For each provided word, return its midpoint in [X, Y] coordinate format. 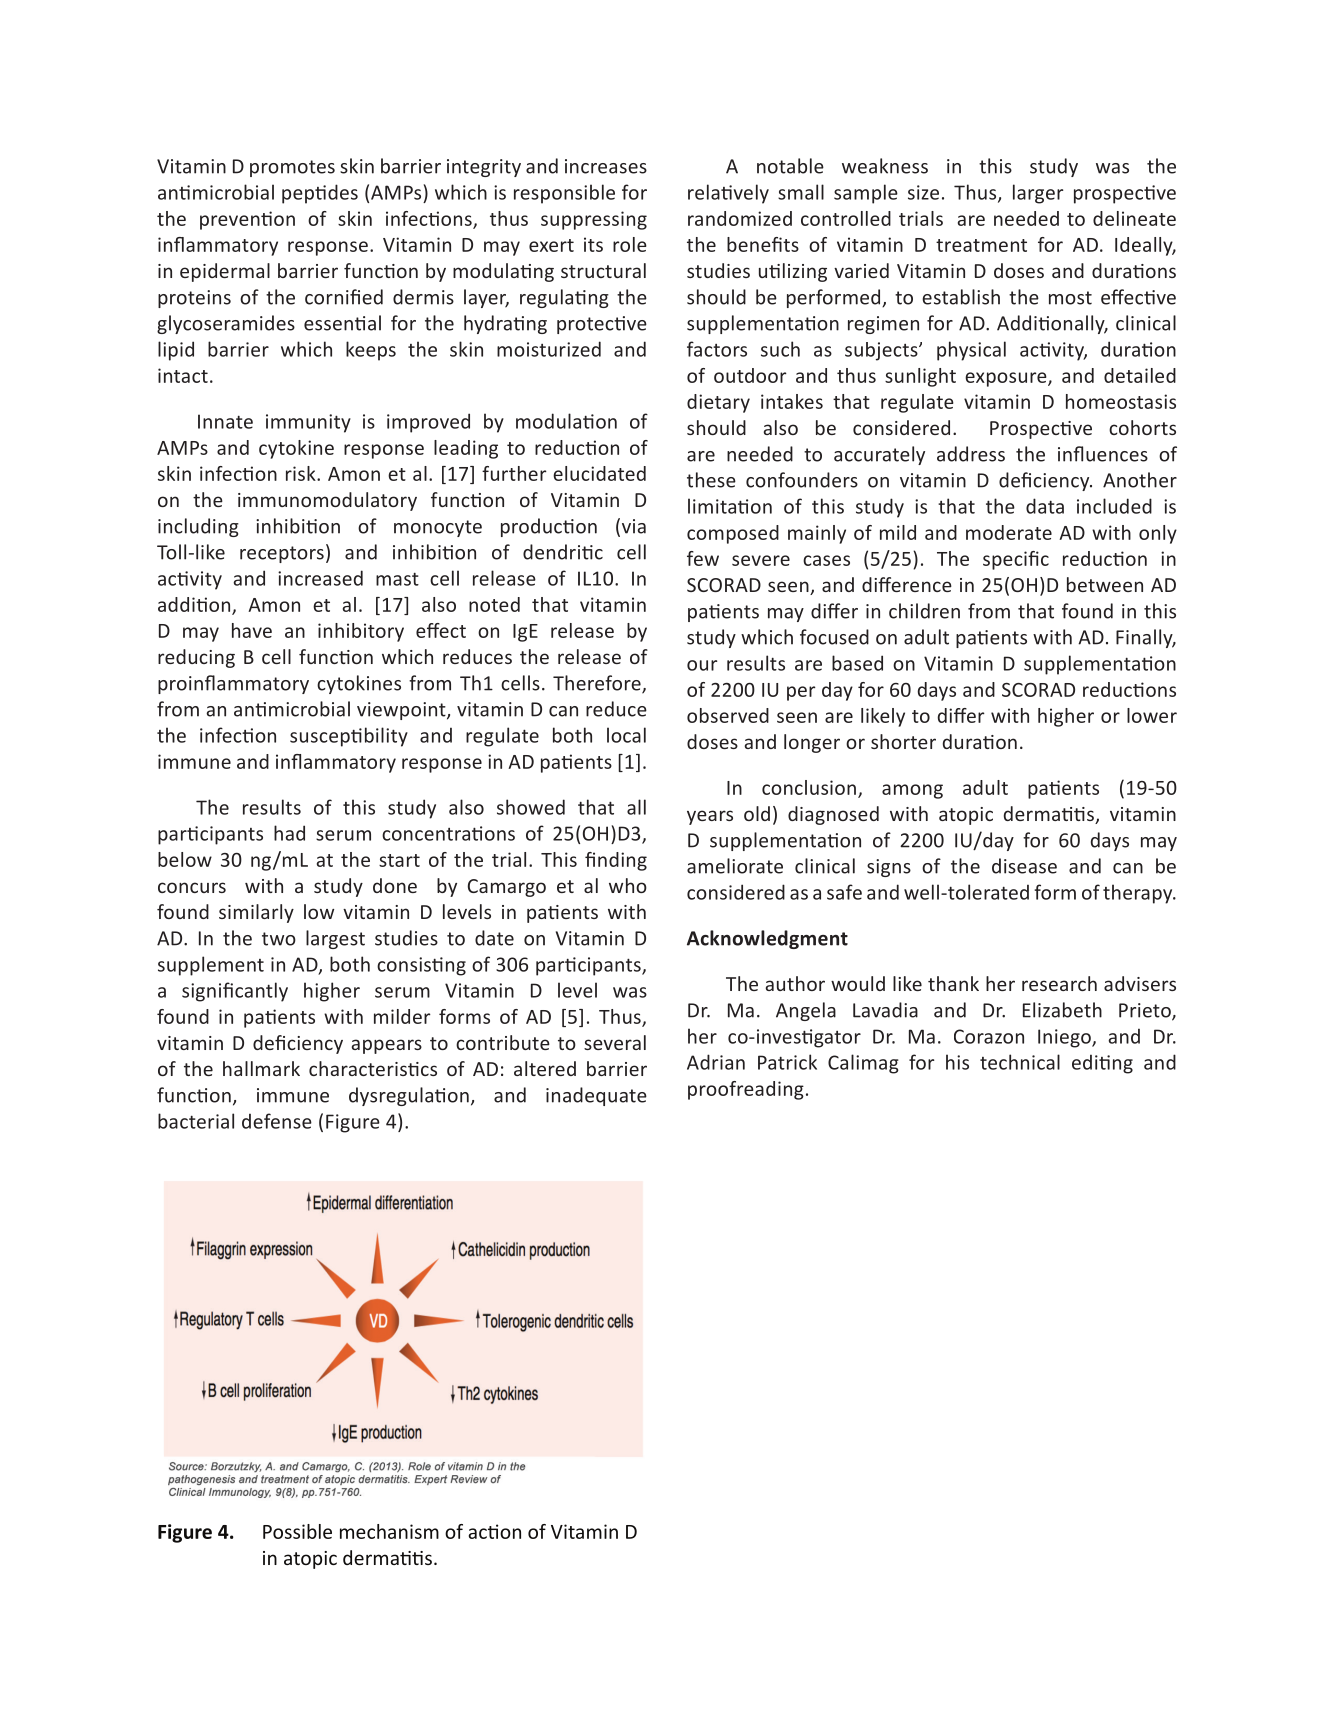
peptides [320, 194]
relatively [728, 194]
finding [616, 861]
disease [1024, 866]
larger [1038, 194]
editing [1102, 1064]
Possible [297, 1531]
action [495, 1531]
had [289, 833]
